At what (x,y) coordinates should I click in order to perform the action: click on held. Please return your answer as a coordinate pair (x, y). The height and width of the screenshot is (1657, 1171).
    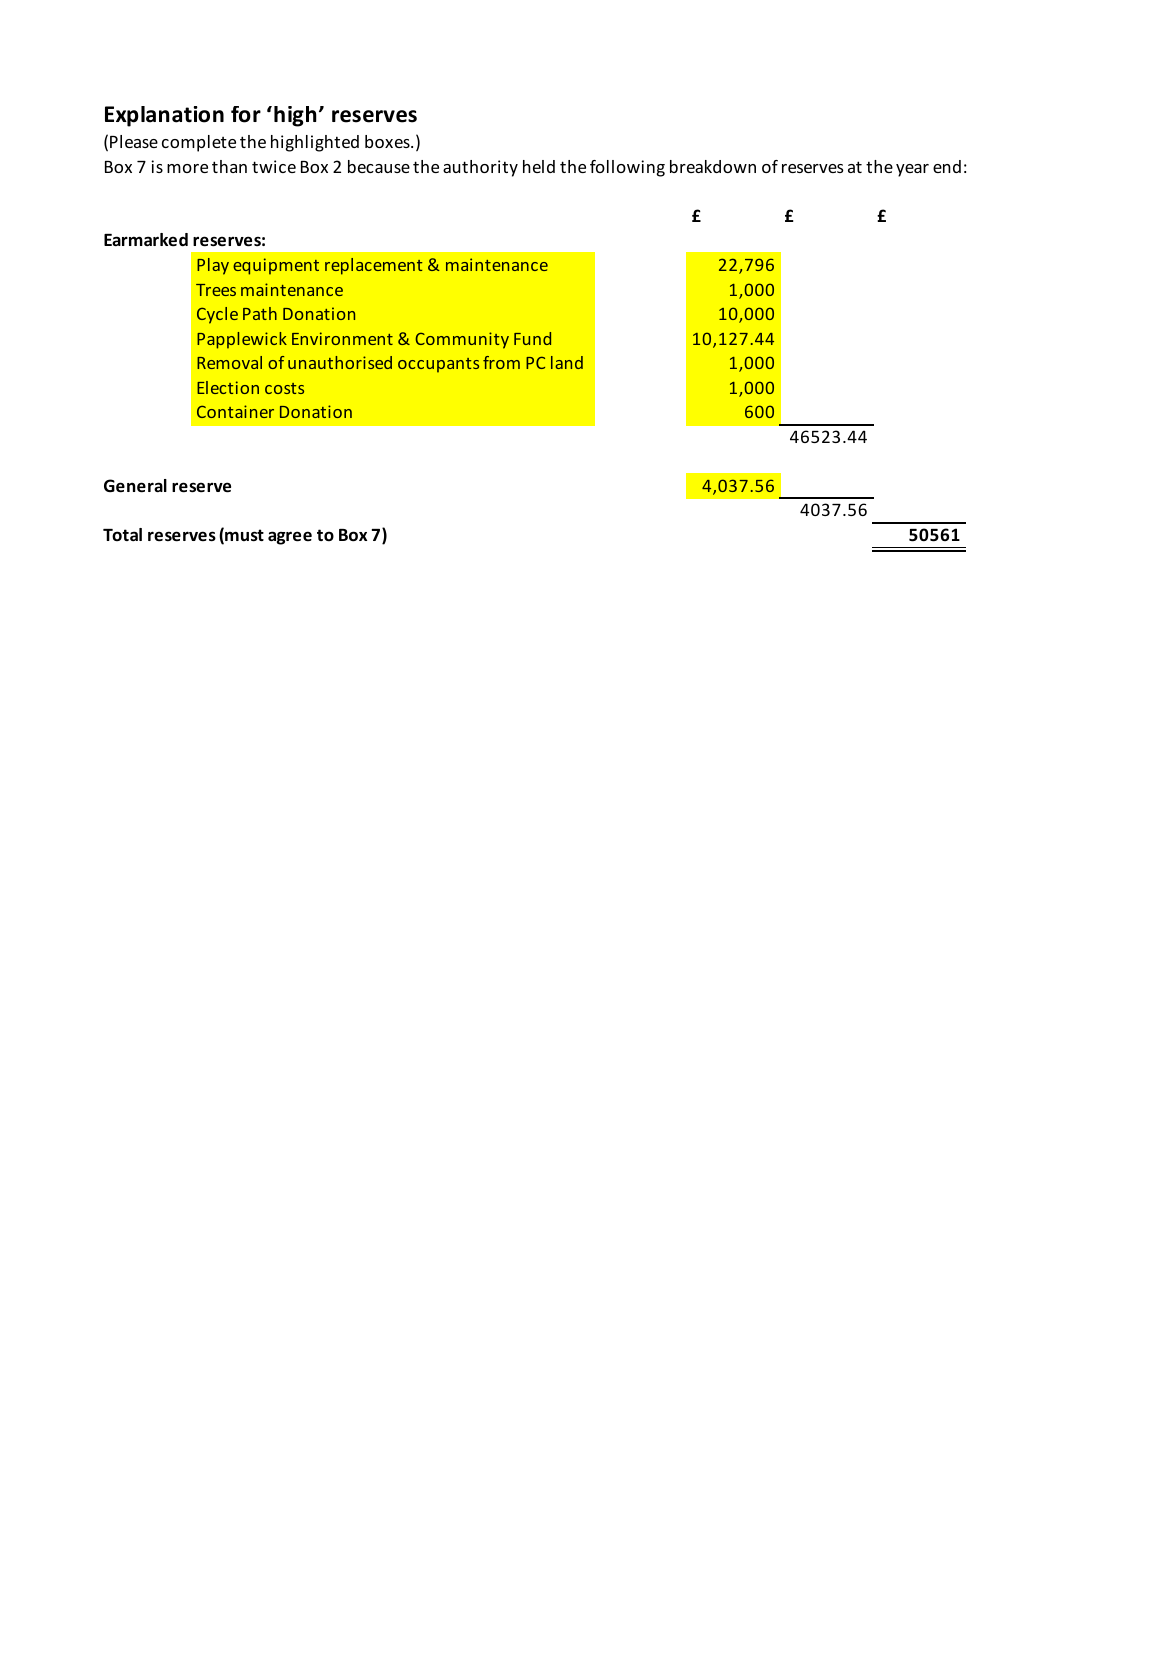
    Looking at the image, I should click on (539, 166).
